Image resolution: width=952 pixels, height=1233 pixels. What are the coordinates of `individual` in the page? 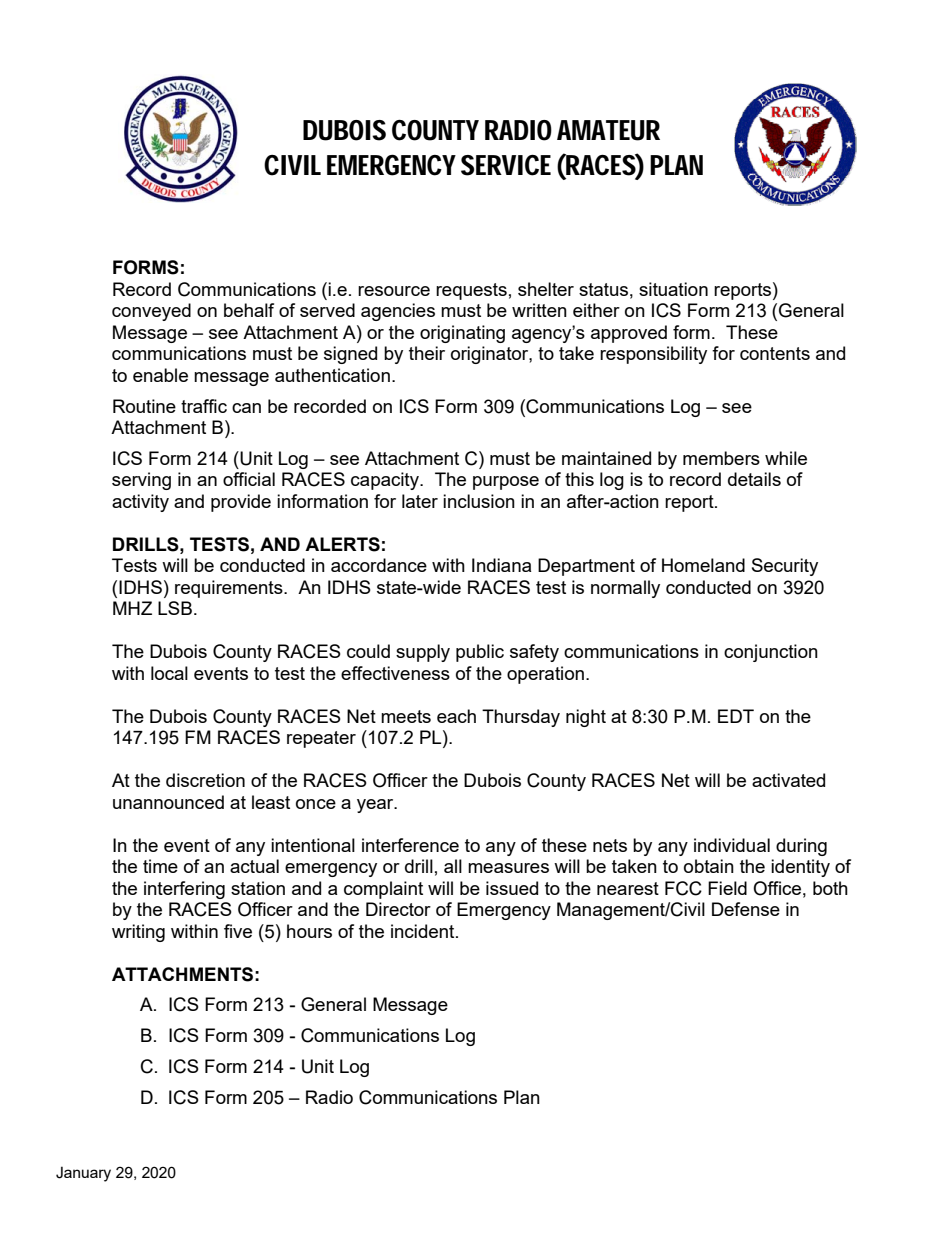 It's located at (732, 845).
